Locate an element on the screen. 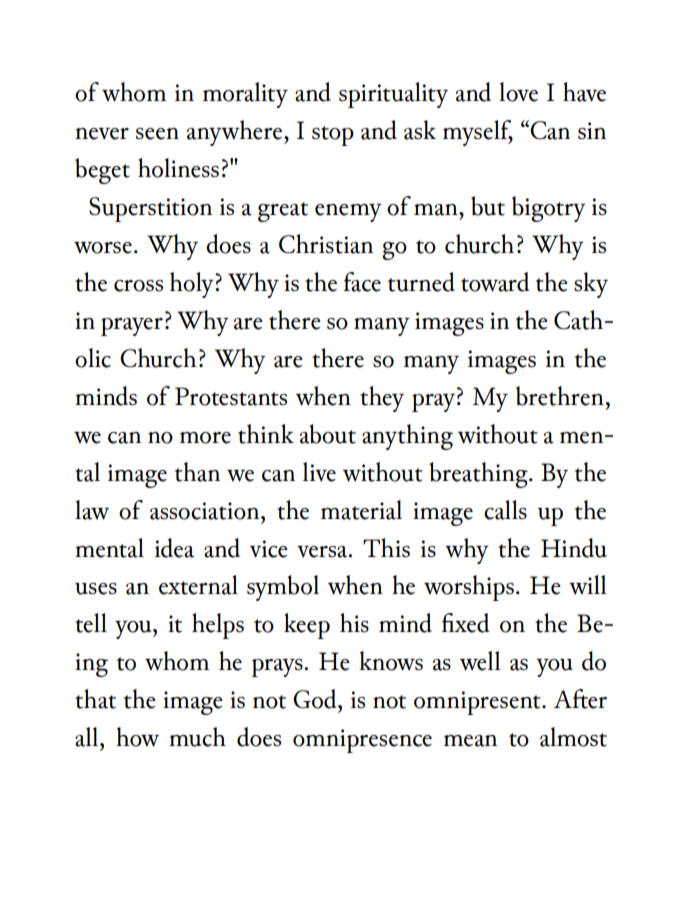  how is located at coordinates (137, 737).
